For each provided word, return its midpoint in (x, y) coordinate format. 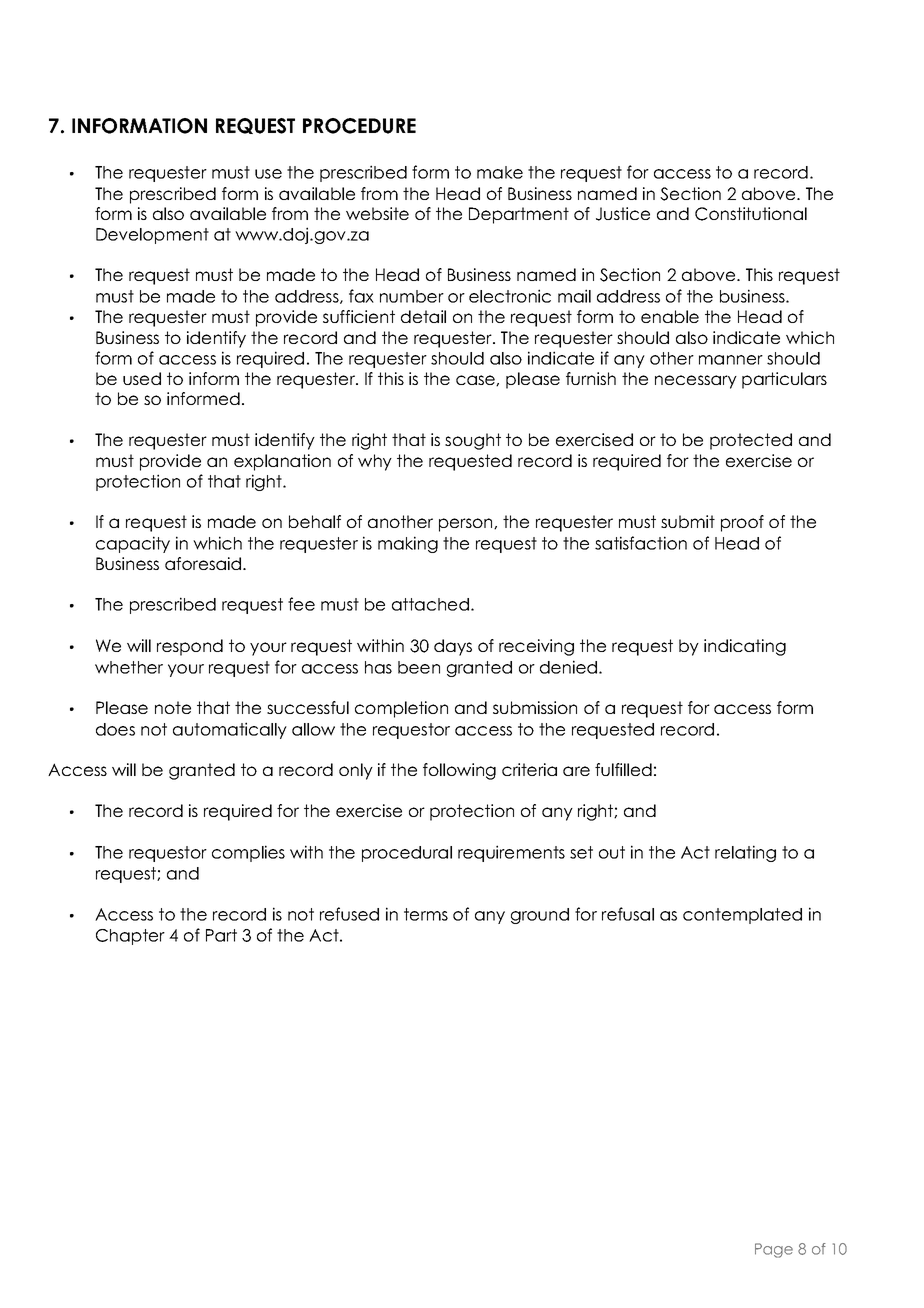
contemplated (742, 916)
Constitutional (751, 214)
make (500, 172)
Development (152, 236)
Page (774, 1250)
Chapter (130, 937)
